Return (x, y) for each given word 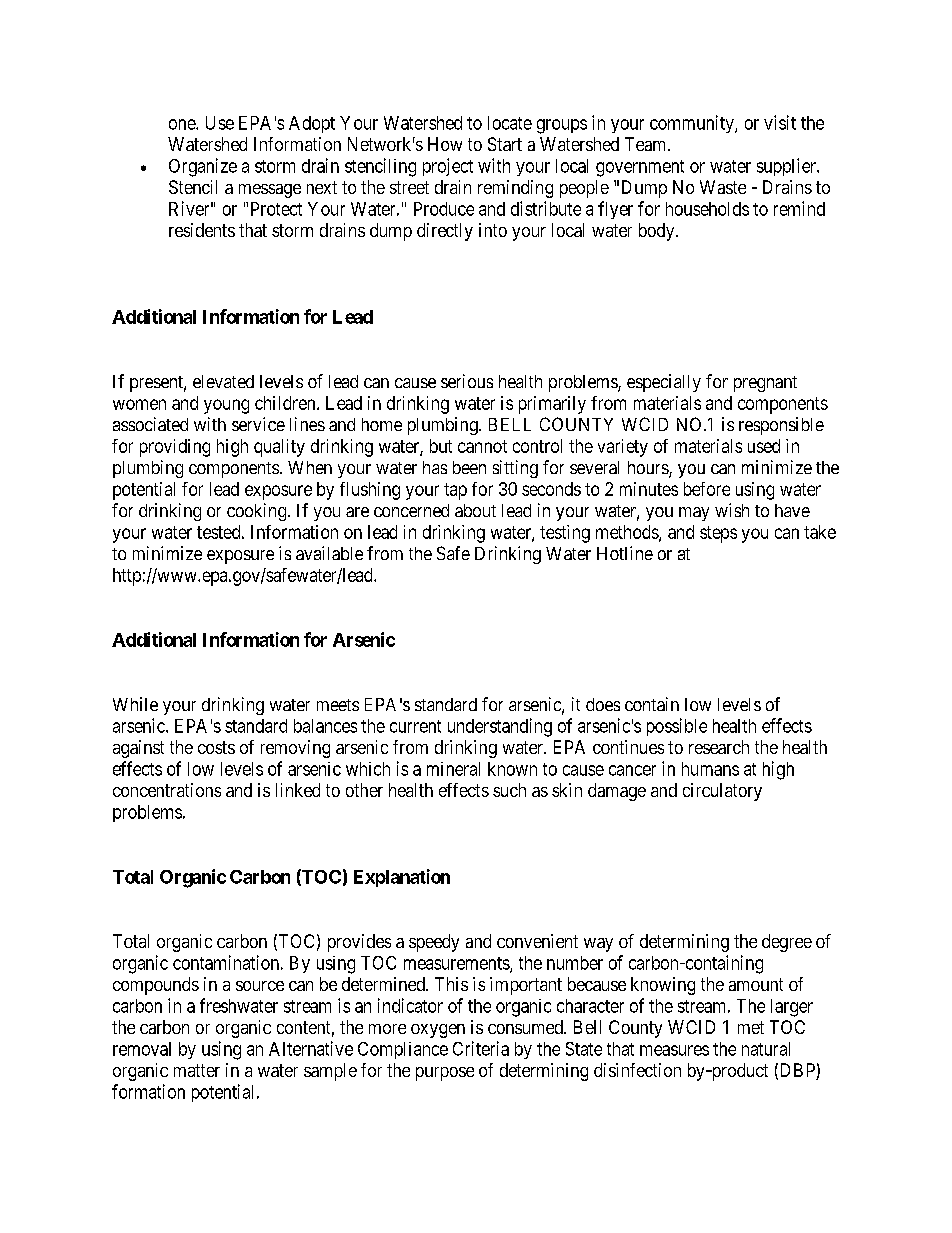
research (719, 747)
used (764, 446)
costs (216, 747)
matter (197, 1070)
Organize (203, 167)
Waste (723, 187)
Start (505, 144)
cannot (482, 446)
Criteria (481, 1048)
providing (175, 448)
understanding (500, 727)
